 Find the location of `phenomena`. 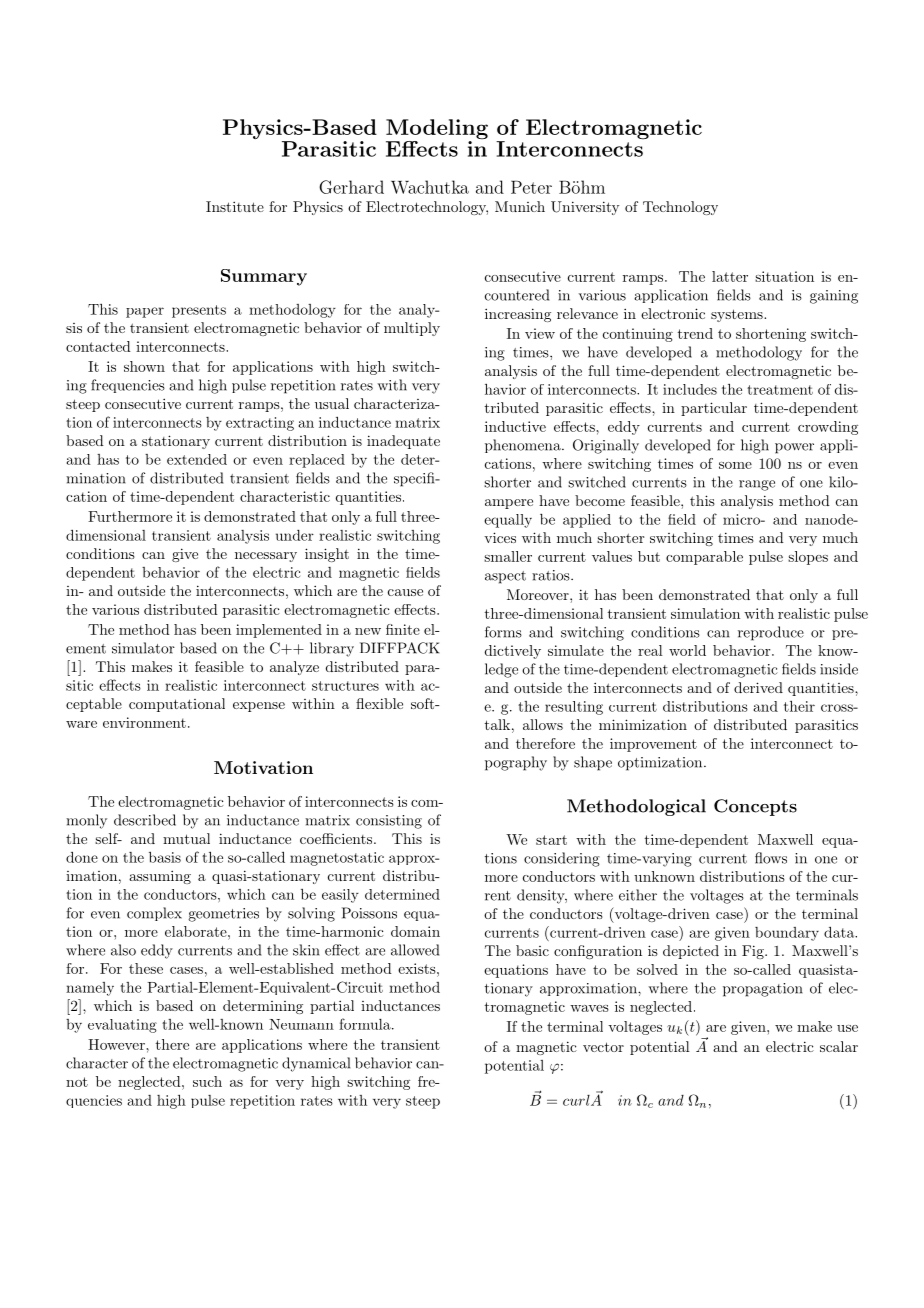

phenomena is located at coordinates (524, 446).
